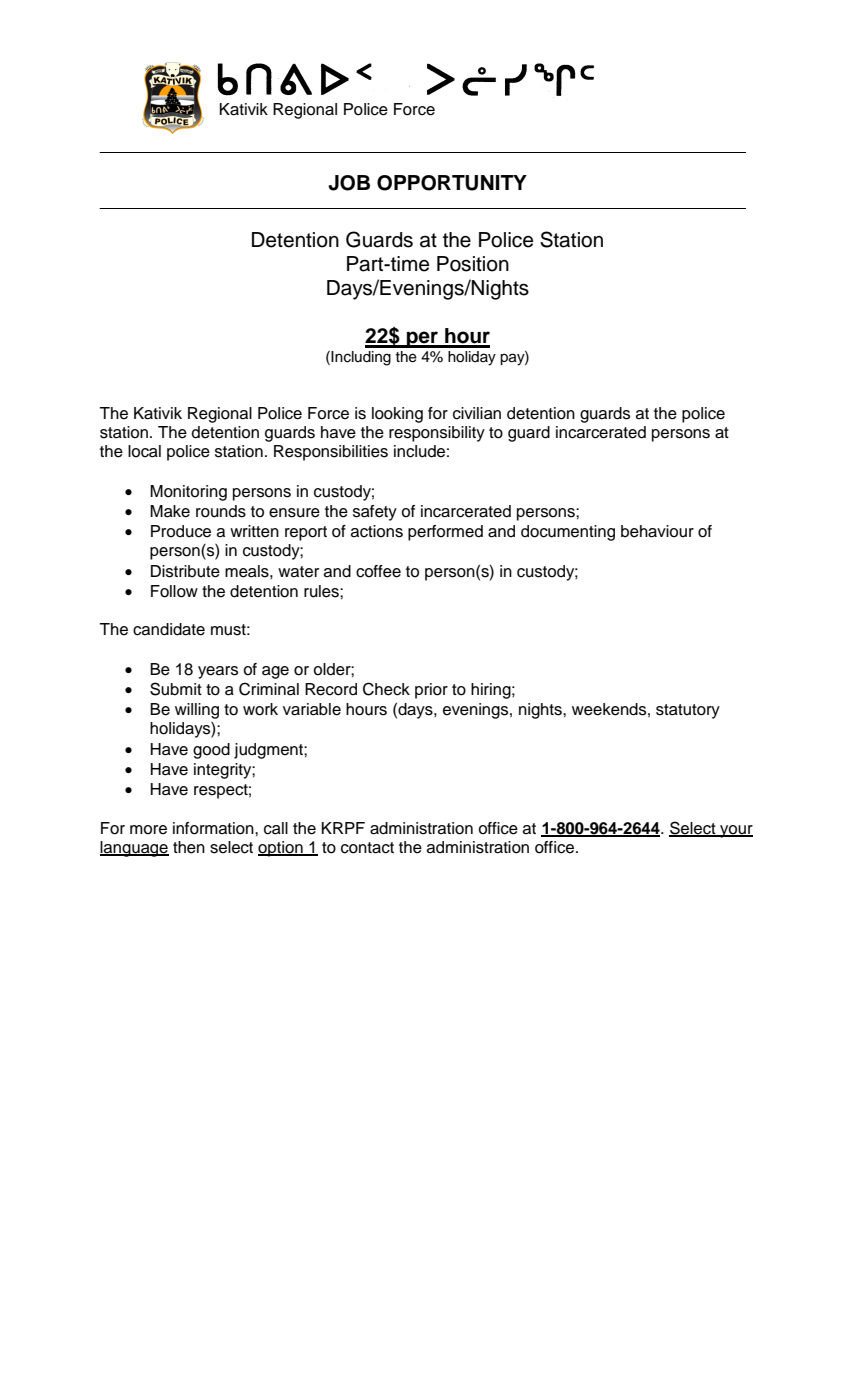  What do you see at coordinates (688, 711) in the document?
I see `statutory` at bounding box center [688, 711].
